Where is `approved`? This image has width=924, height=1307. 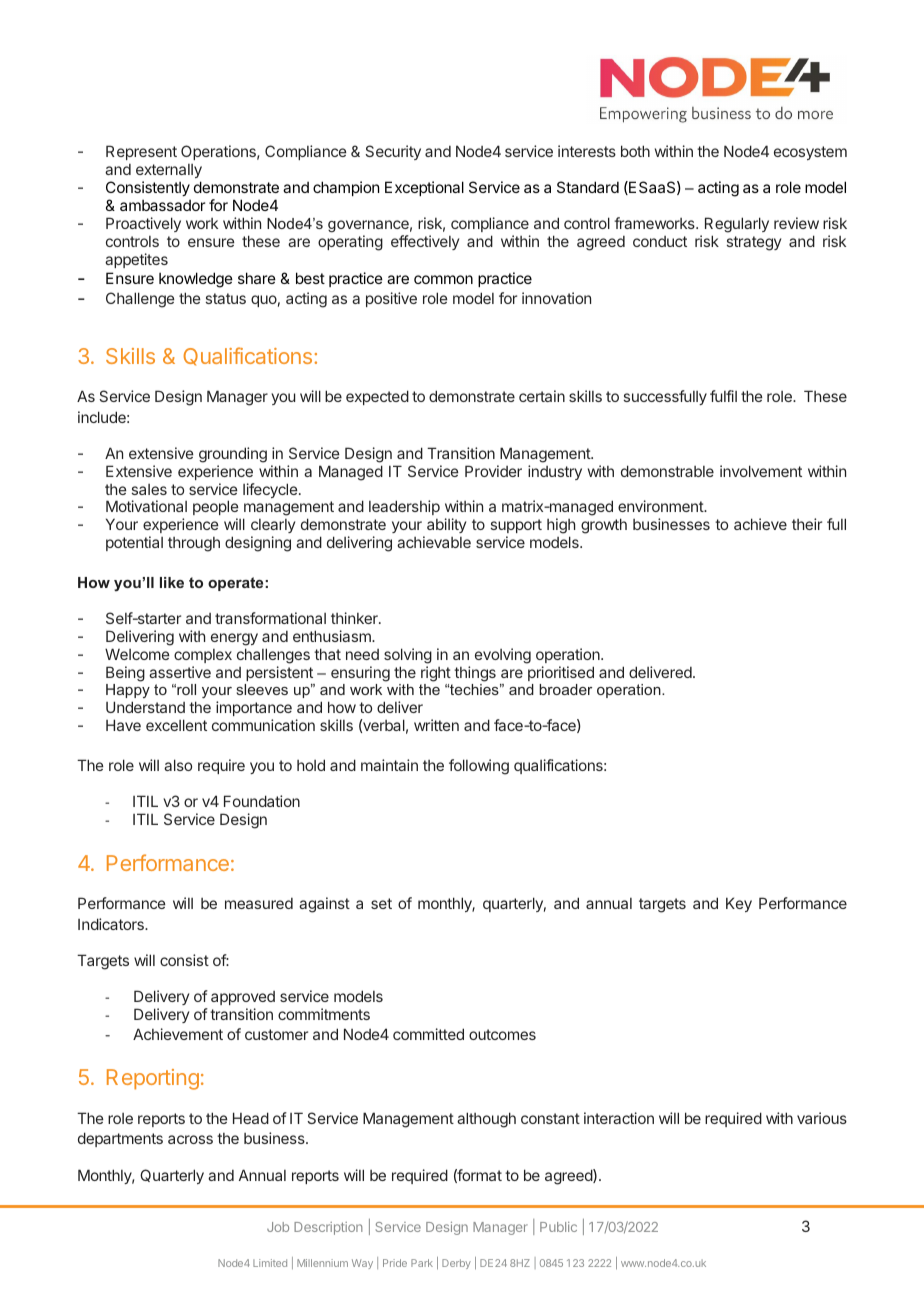
approved is located at coordinates (243, 998).
